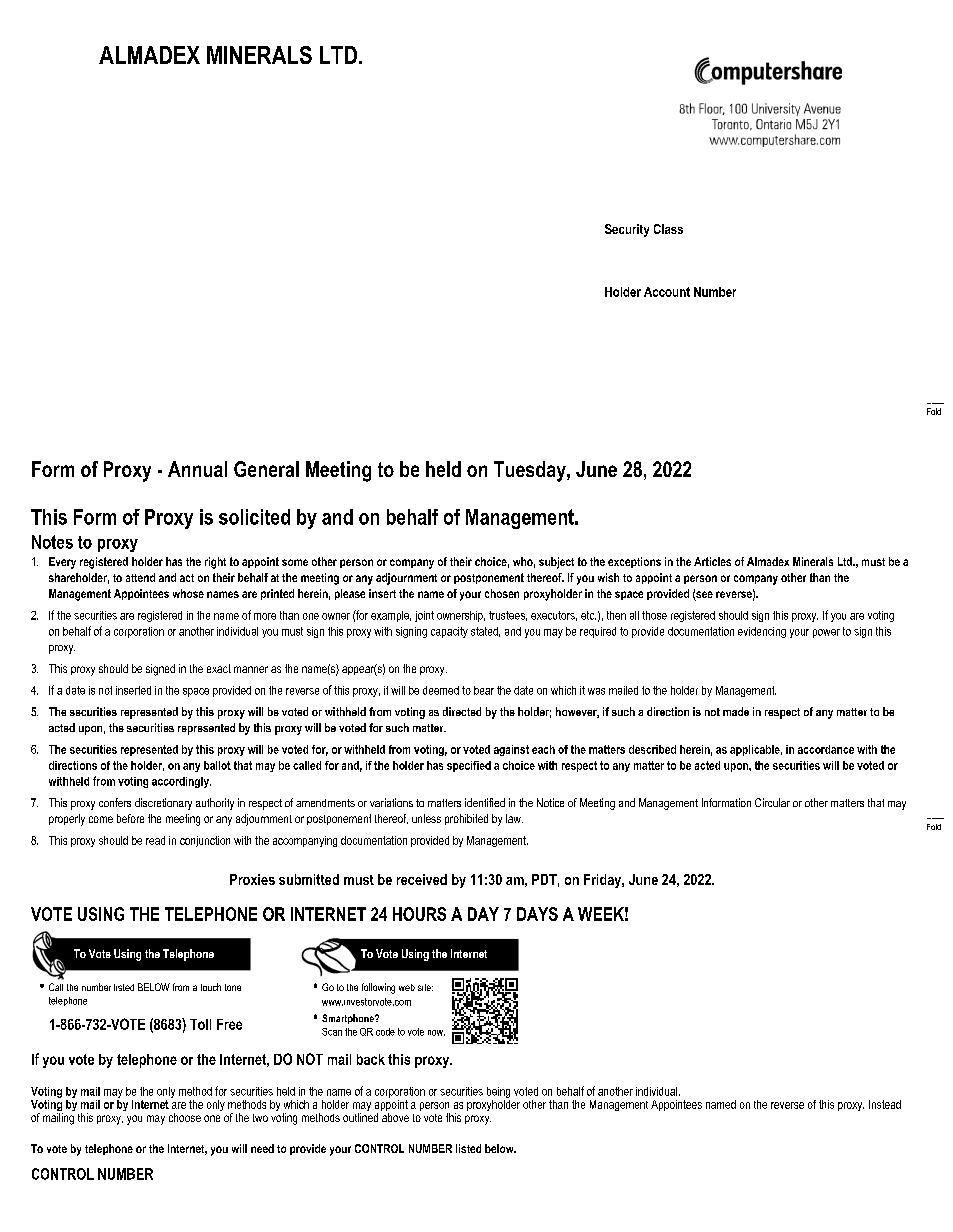 The height and width of the document is (1232, 953). I want to click on Security, so click(627, 230).
